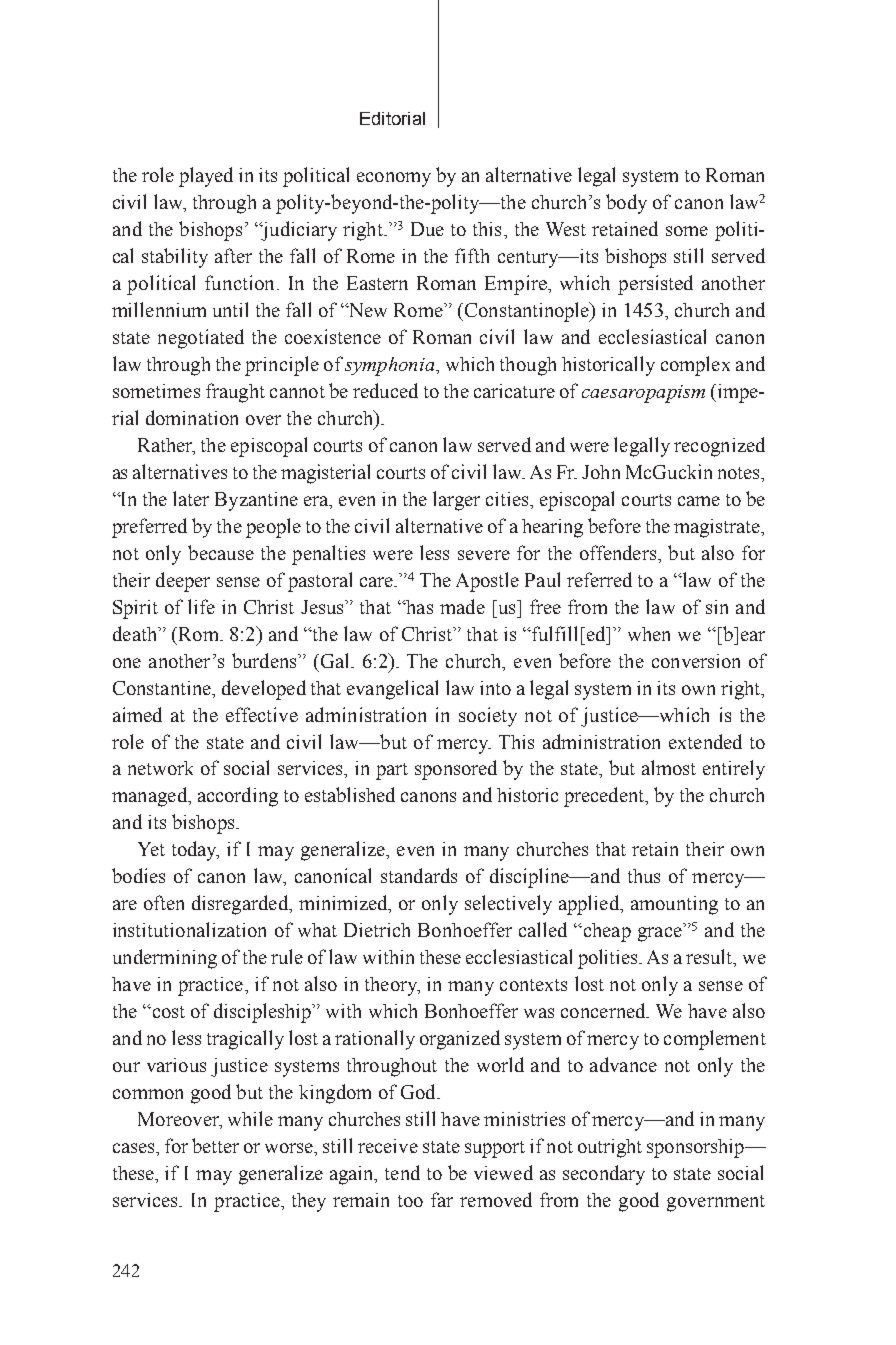  What do you see at coordinates (699, 501) in the page?
I see `came` at bounding box center [699, 501].
